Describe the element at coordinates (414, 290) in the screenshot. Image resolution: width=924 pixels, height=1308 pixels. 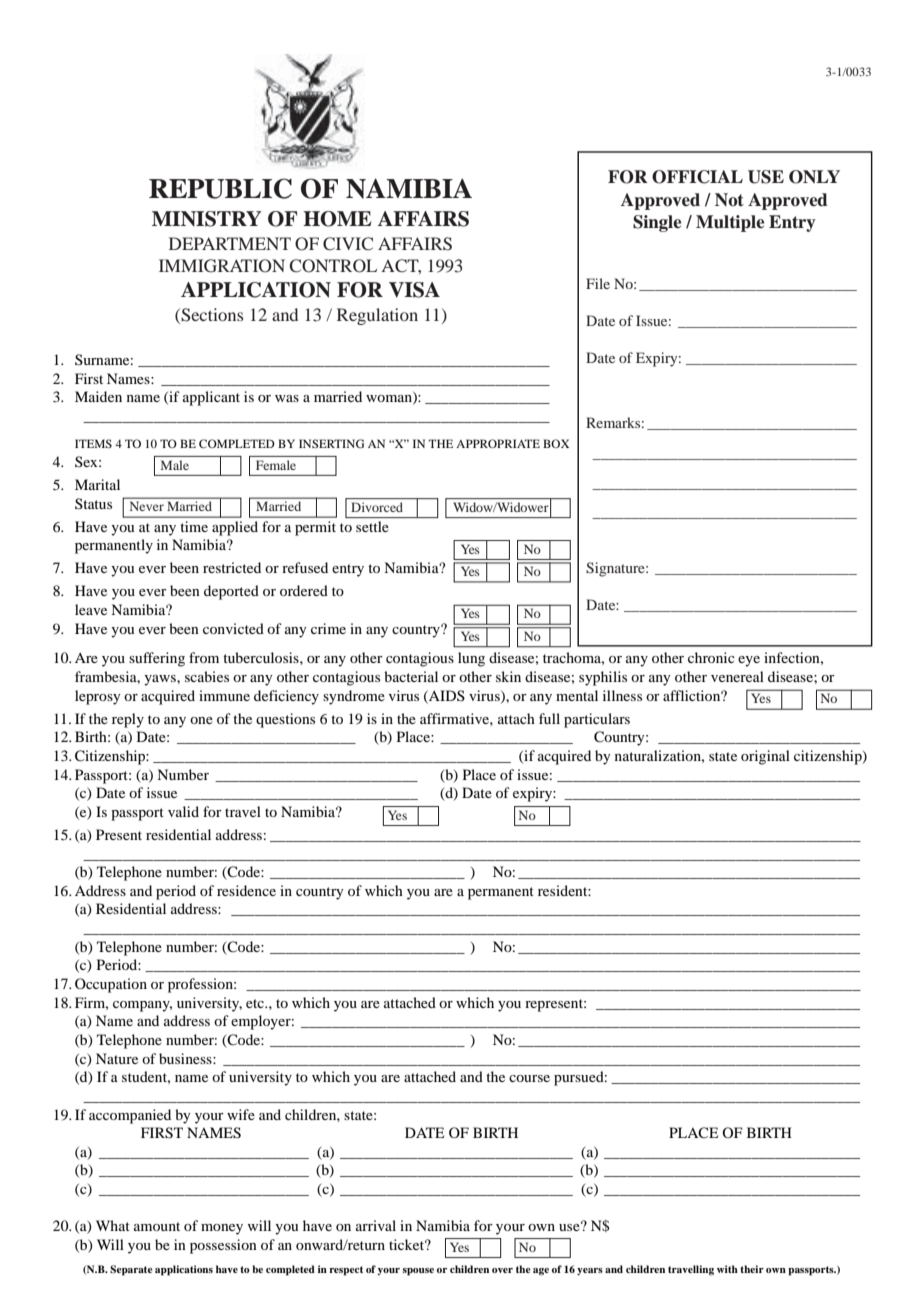
I see `VISA` at that location.
